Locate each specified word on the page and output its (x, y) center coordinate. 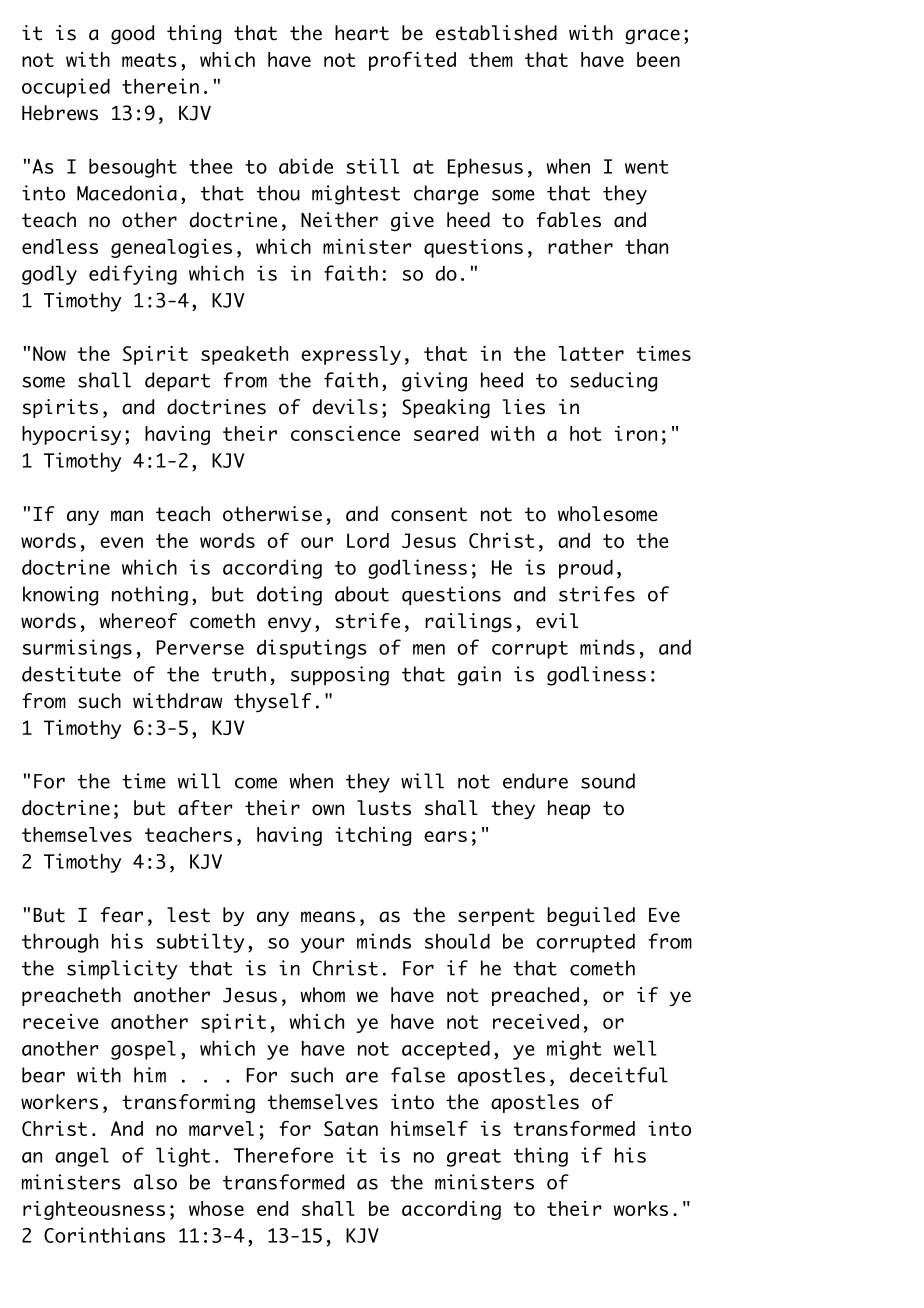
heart (362, 33)
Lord (368, 540)
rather (580, 246)
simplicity (122, 970)
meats (149, 60)
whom (322, 995)
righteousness (94, 1210)
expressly (351, 355)
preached (535, 996)
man (127, 516)
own (328, 810)
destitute (71, 674)
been (658, 59)
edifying (133, 275)
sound (608, 781)
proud (586, 569)
